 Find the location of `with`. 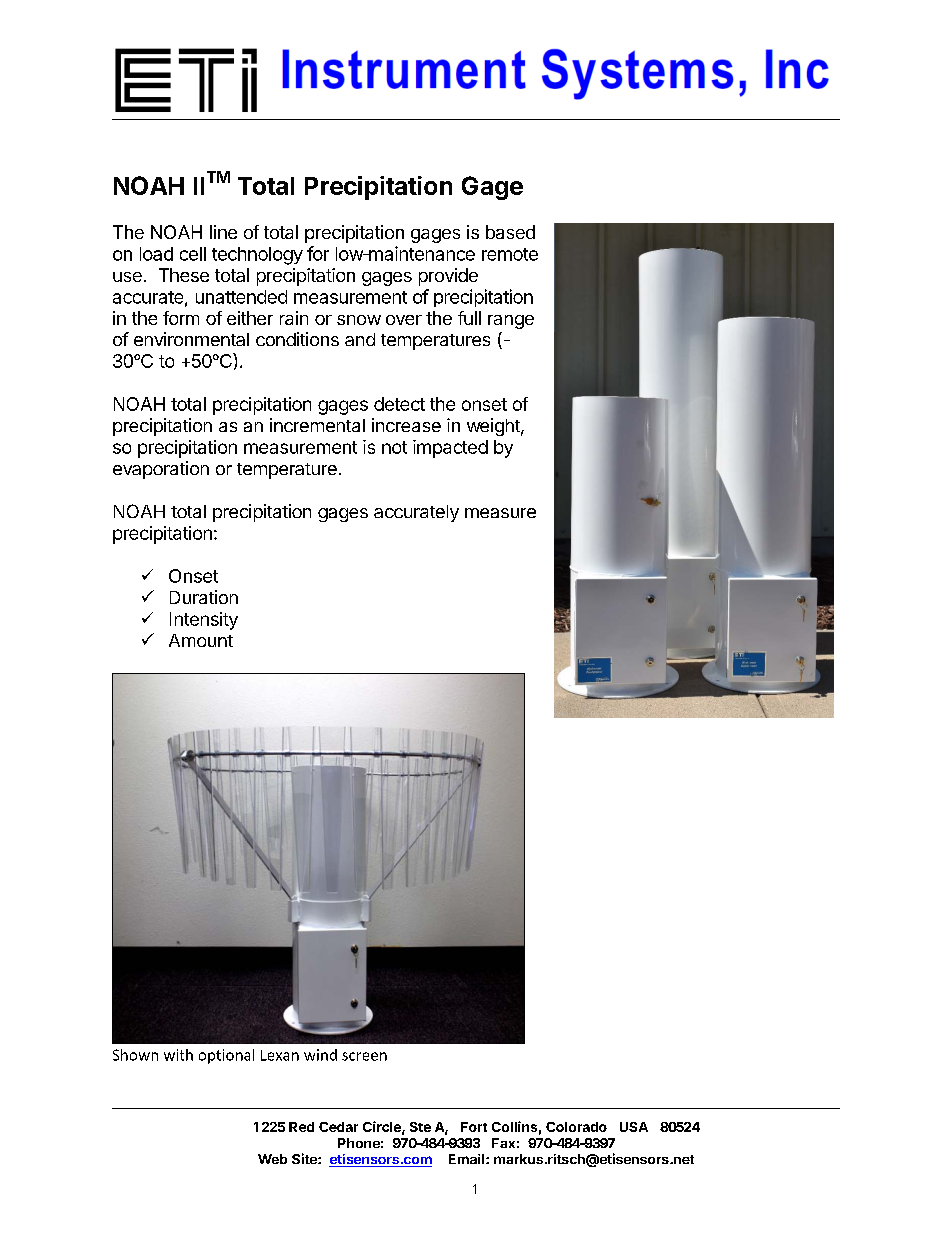

with is located at coordinates (178, 1055).
